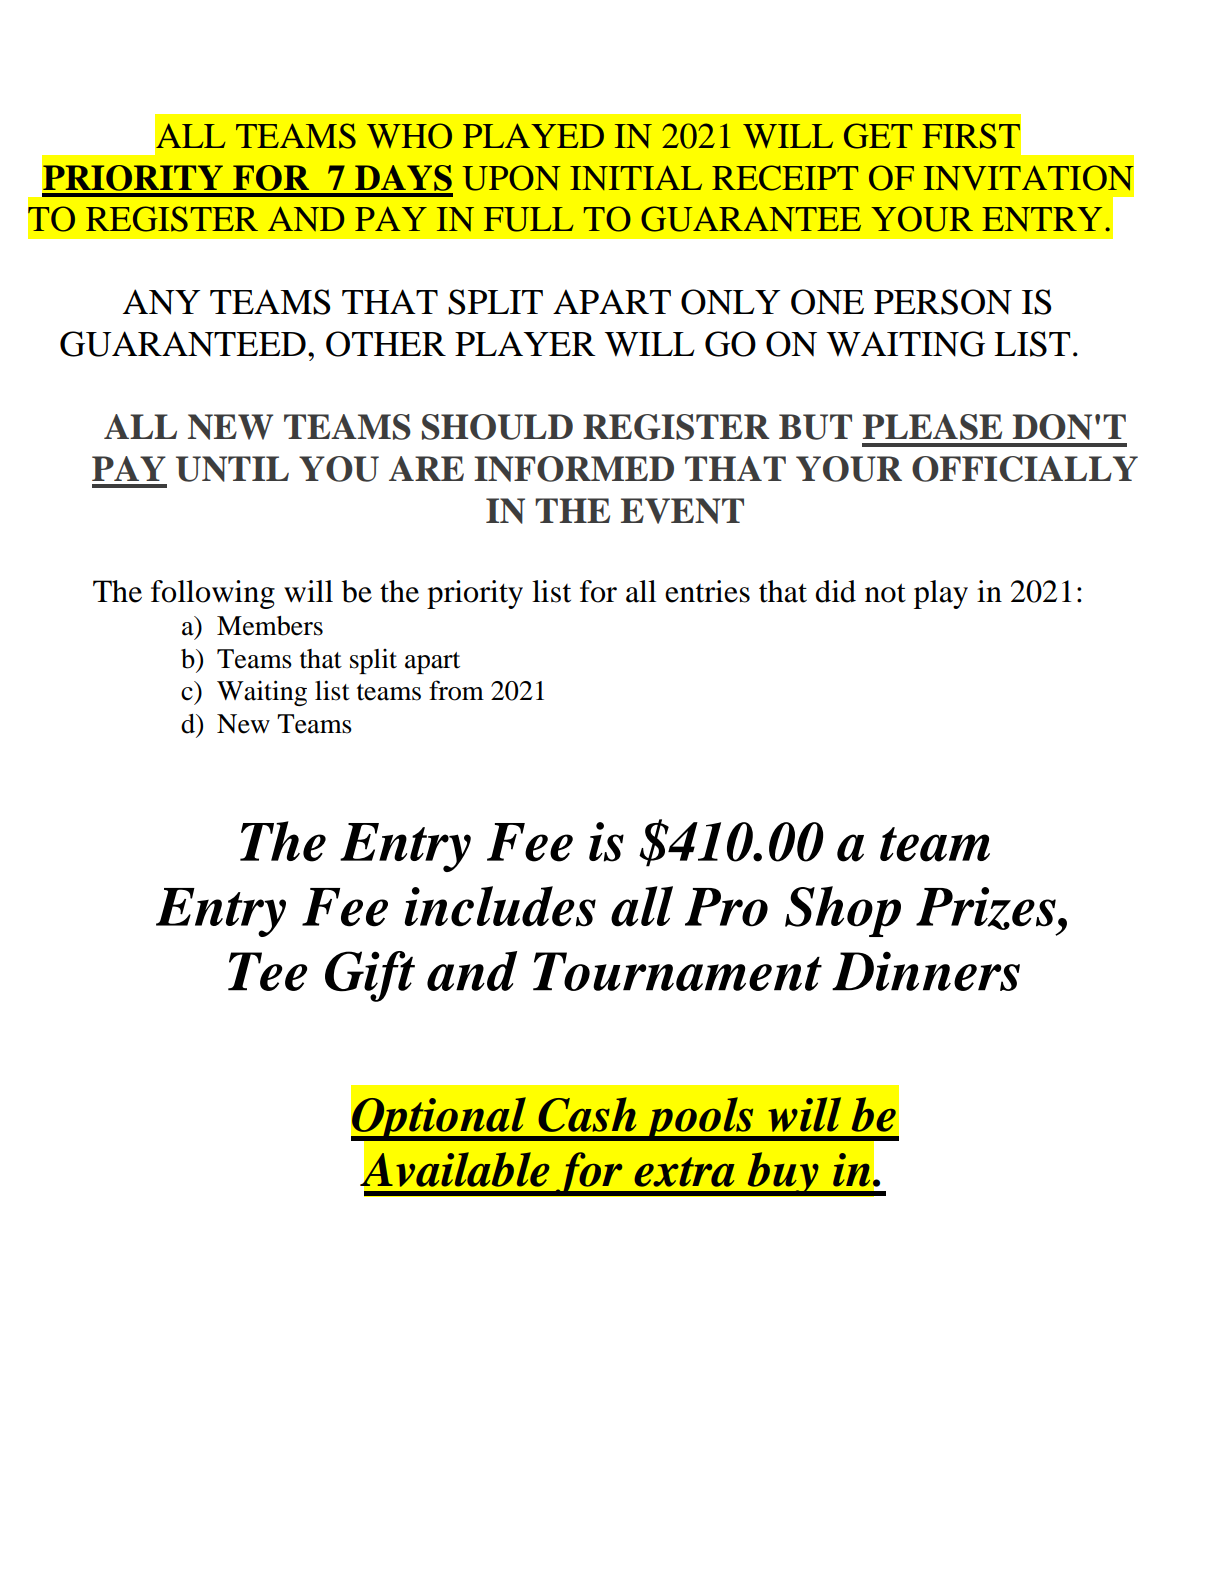 This screenshot has width=1231, height=1593. Describe the element at coordinates (682, 511) in the screenshot. I see `EVENT` at that location.
